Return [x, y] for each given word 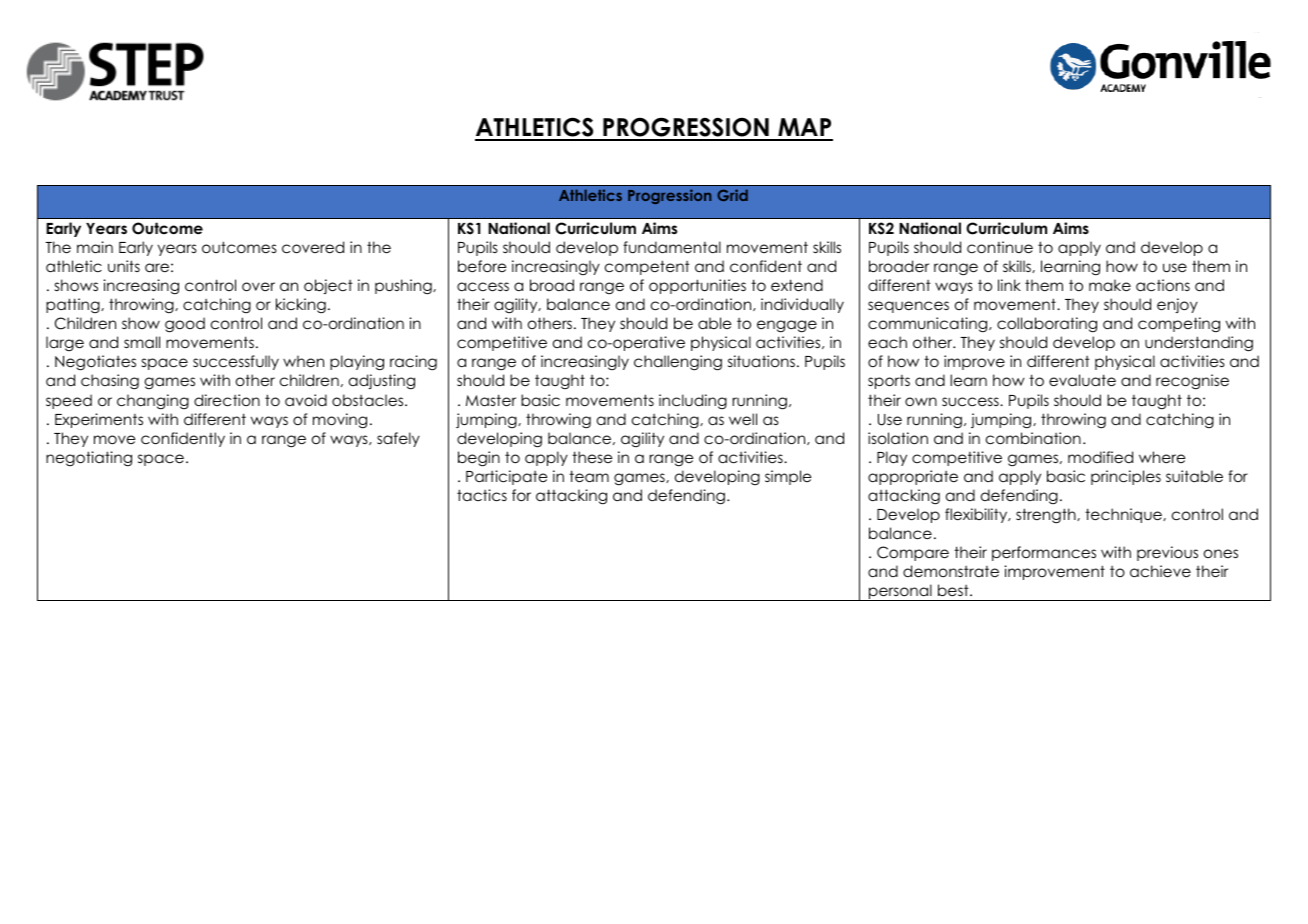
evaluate [1082, 380]
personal [900, 592]
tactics [482, 495]
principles [1126, 477]
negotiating [89, 458]
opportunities [697, 286]
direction [227, 400]
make [1110, 285]
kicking [301, 306]
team [589, 476]
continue [1000, 247]
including [693, 401]
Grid [732, 195]
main [95, 247]
